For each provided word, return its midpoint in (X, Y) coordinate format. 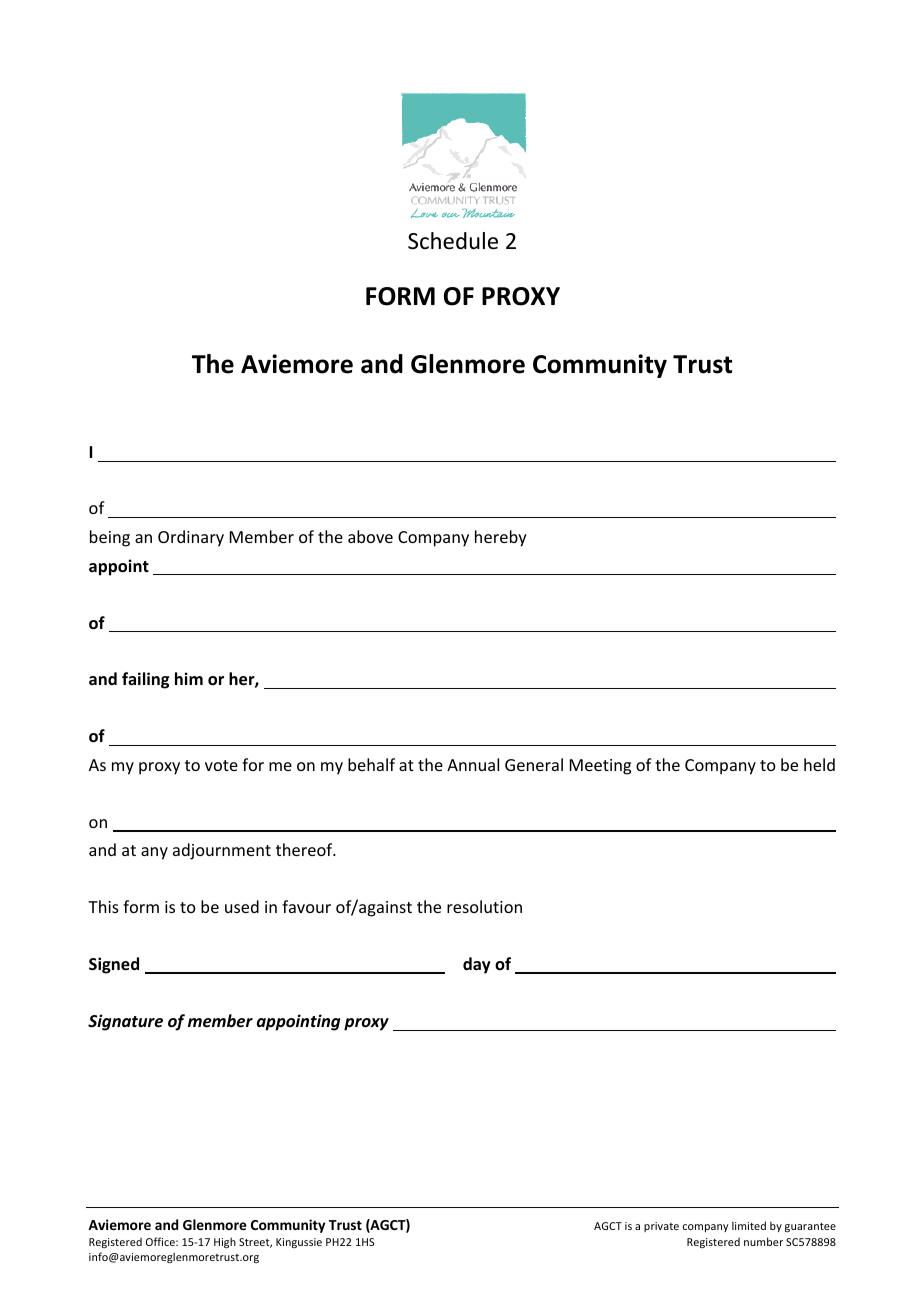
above (370, 536)
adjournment (222, 851)
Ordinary (191, 538)
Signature (125, 1022)
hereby (501, 538)
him (189, 678)
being (110, 538)
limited (749, 1225)
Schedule (453, 241)
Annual (473, 764)
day (477, 965)
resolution (484, 906)
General (534, 764)
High (225, 1242)
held (819, 764)
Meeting (600, 767)
